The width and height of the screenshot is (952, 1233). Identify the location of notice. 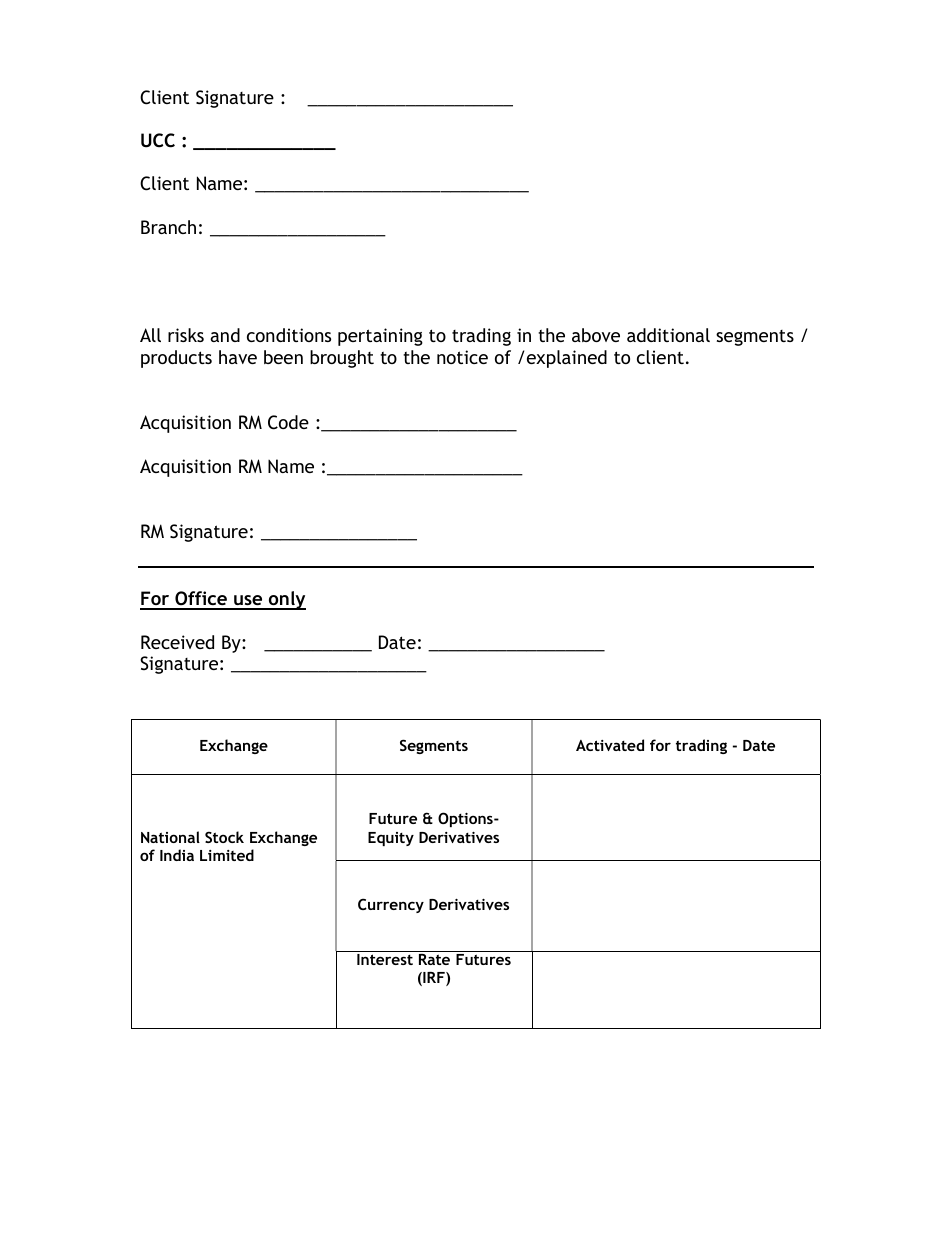
(462, 357).
